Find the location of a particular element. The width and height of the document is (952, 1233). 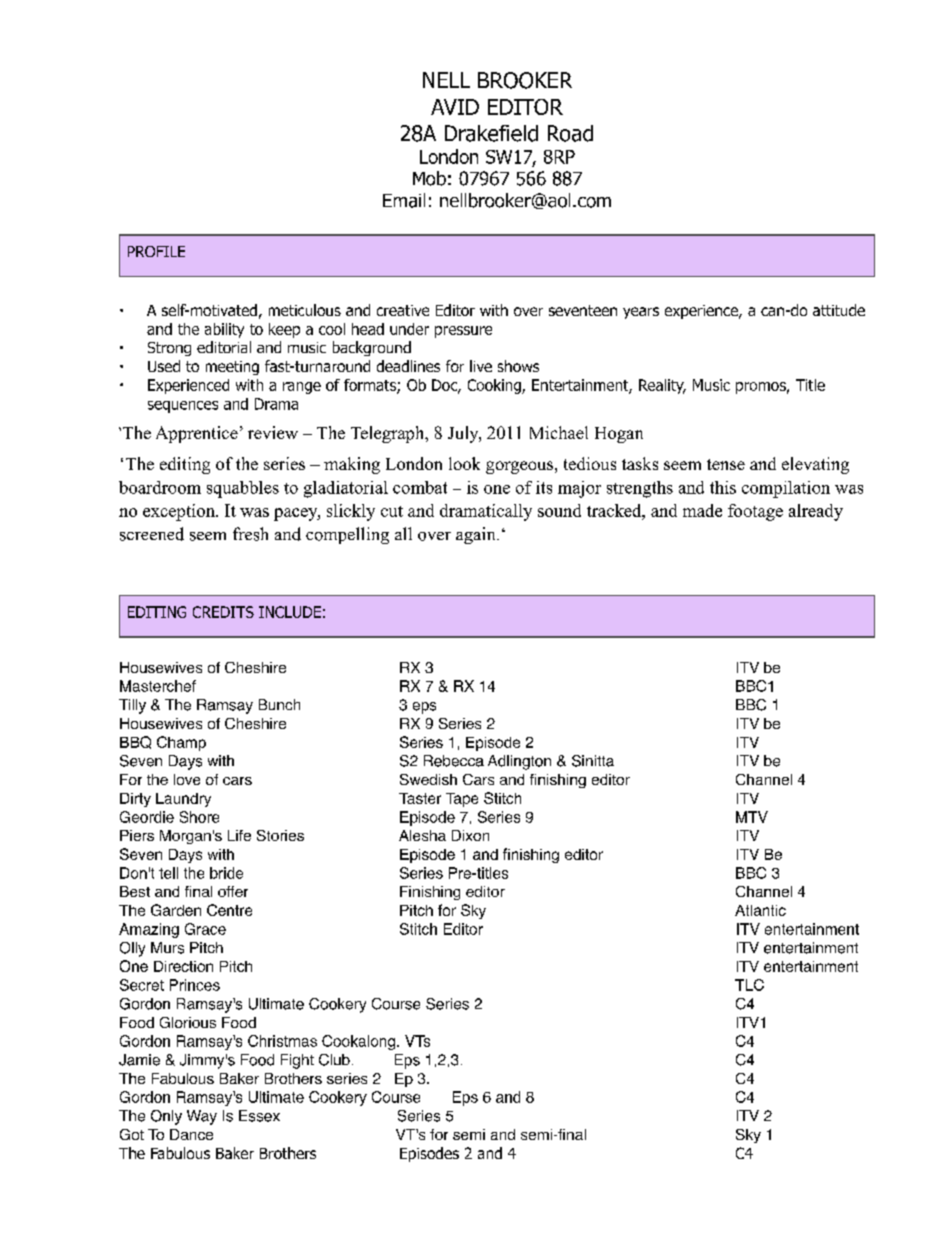

again is located at coordinates (477, 535).
